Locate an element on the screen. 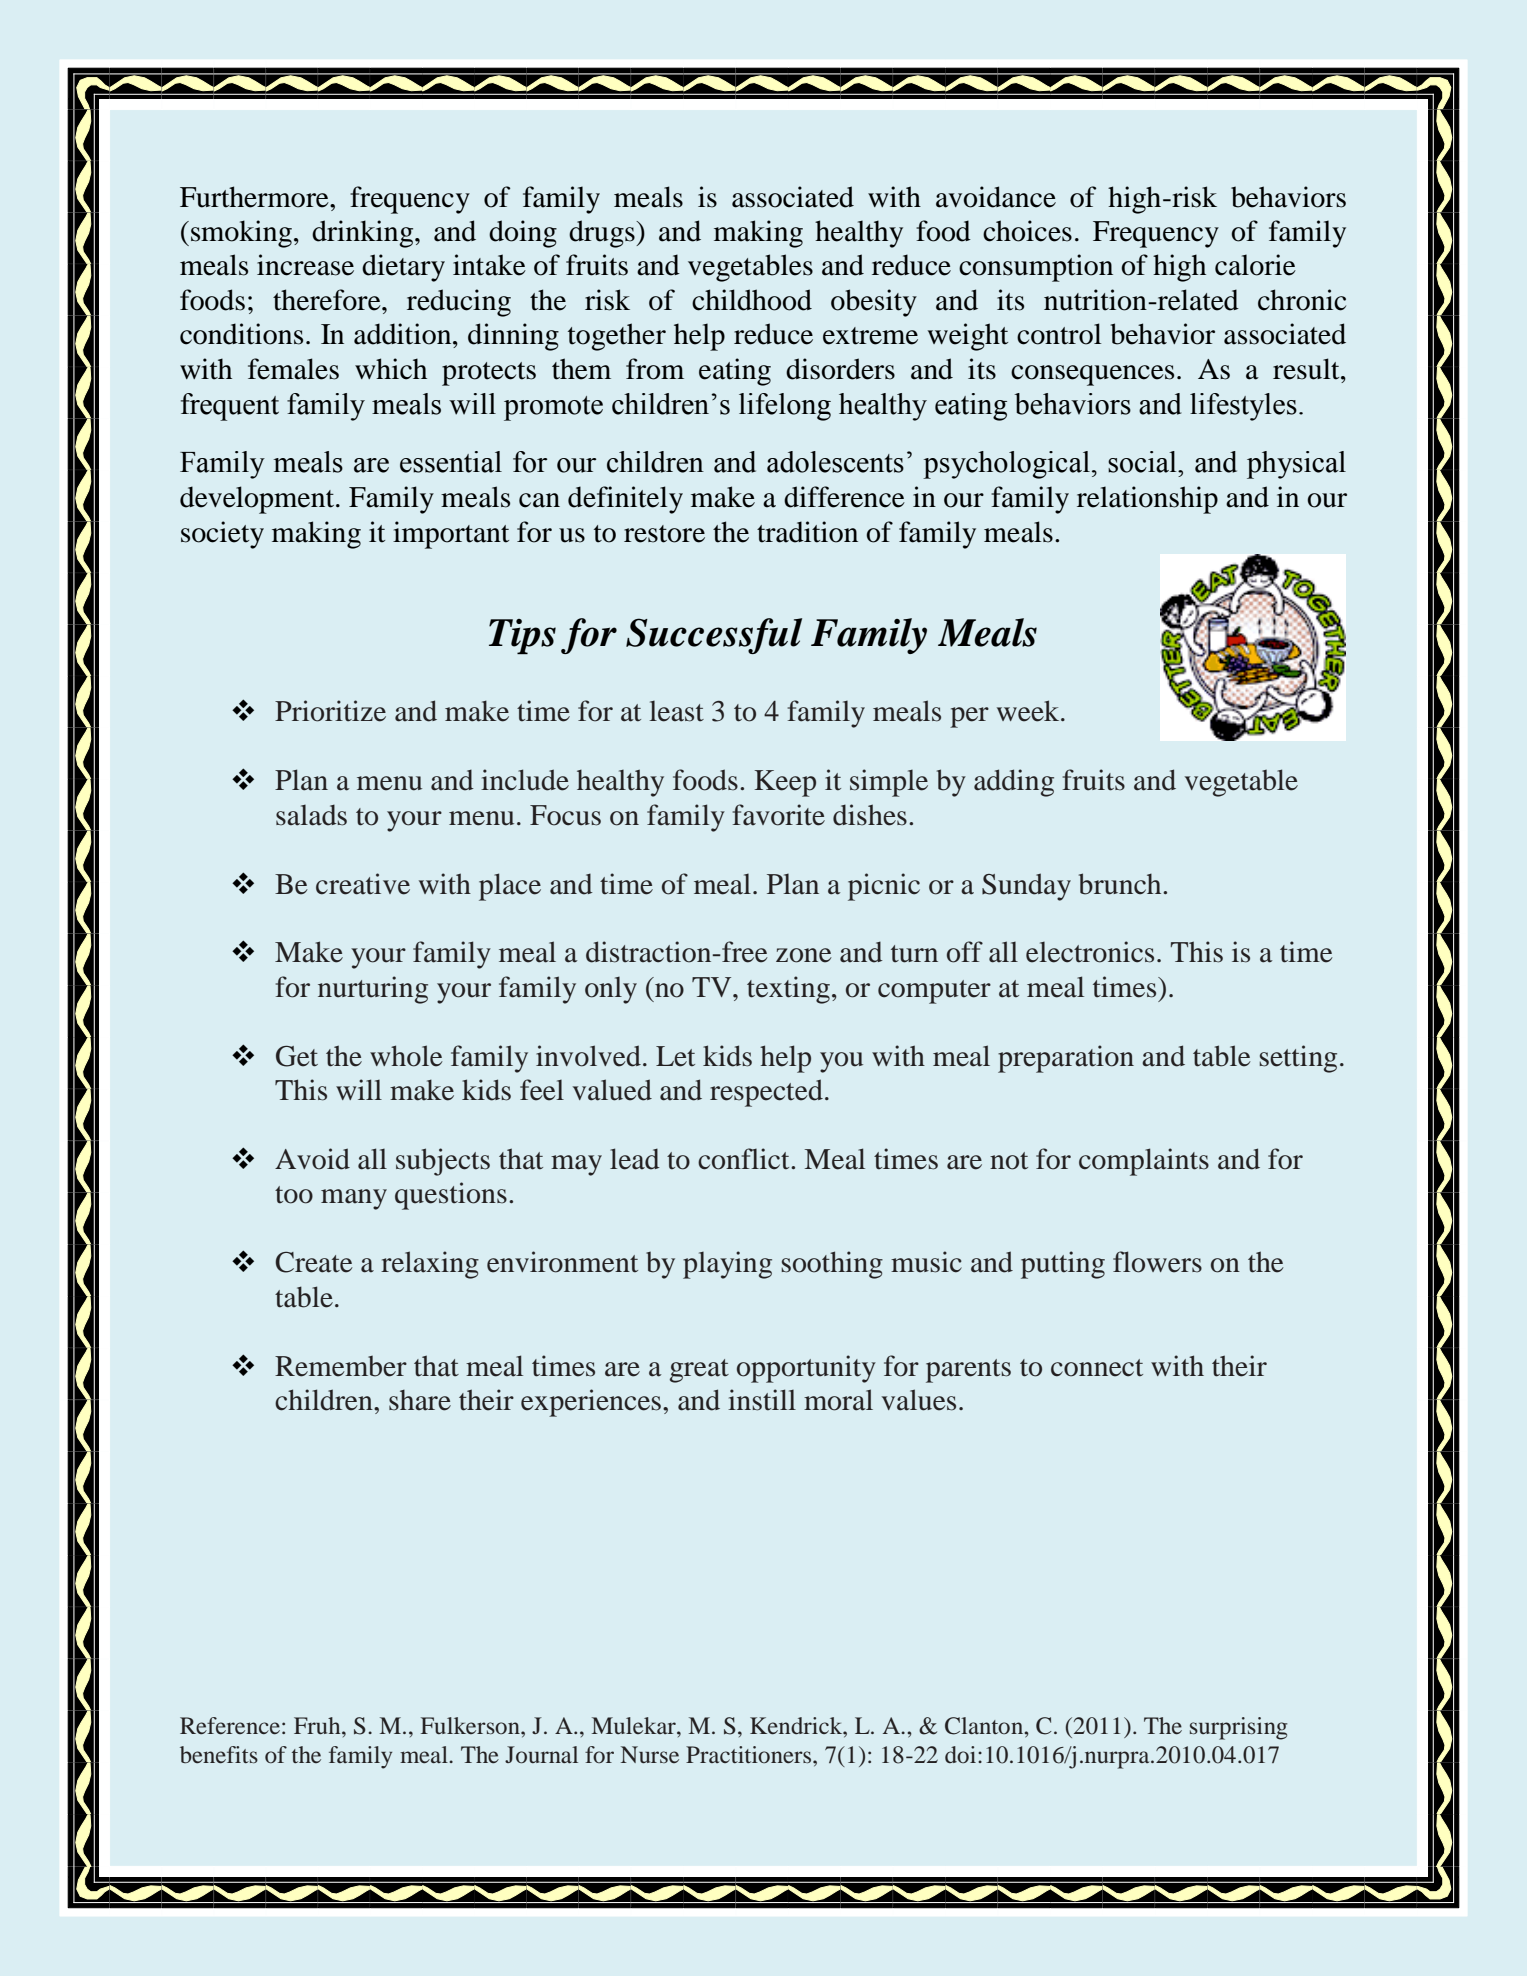 The width and height of the screenshot is (1527, 1976). calorie is located at coordinates (1255, 265).
